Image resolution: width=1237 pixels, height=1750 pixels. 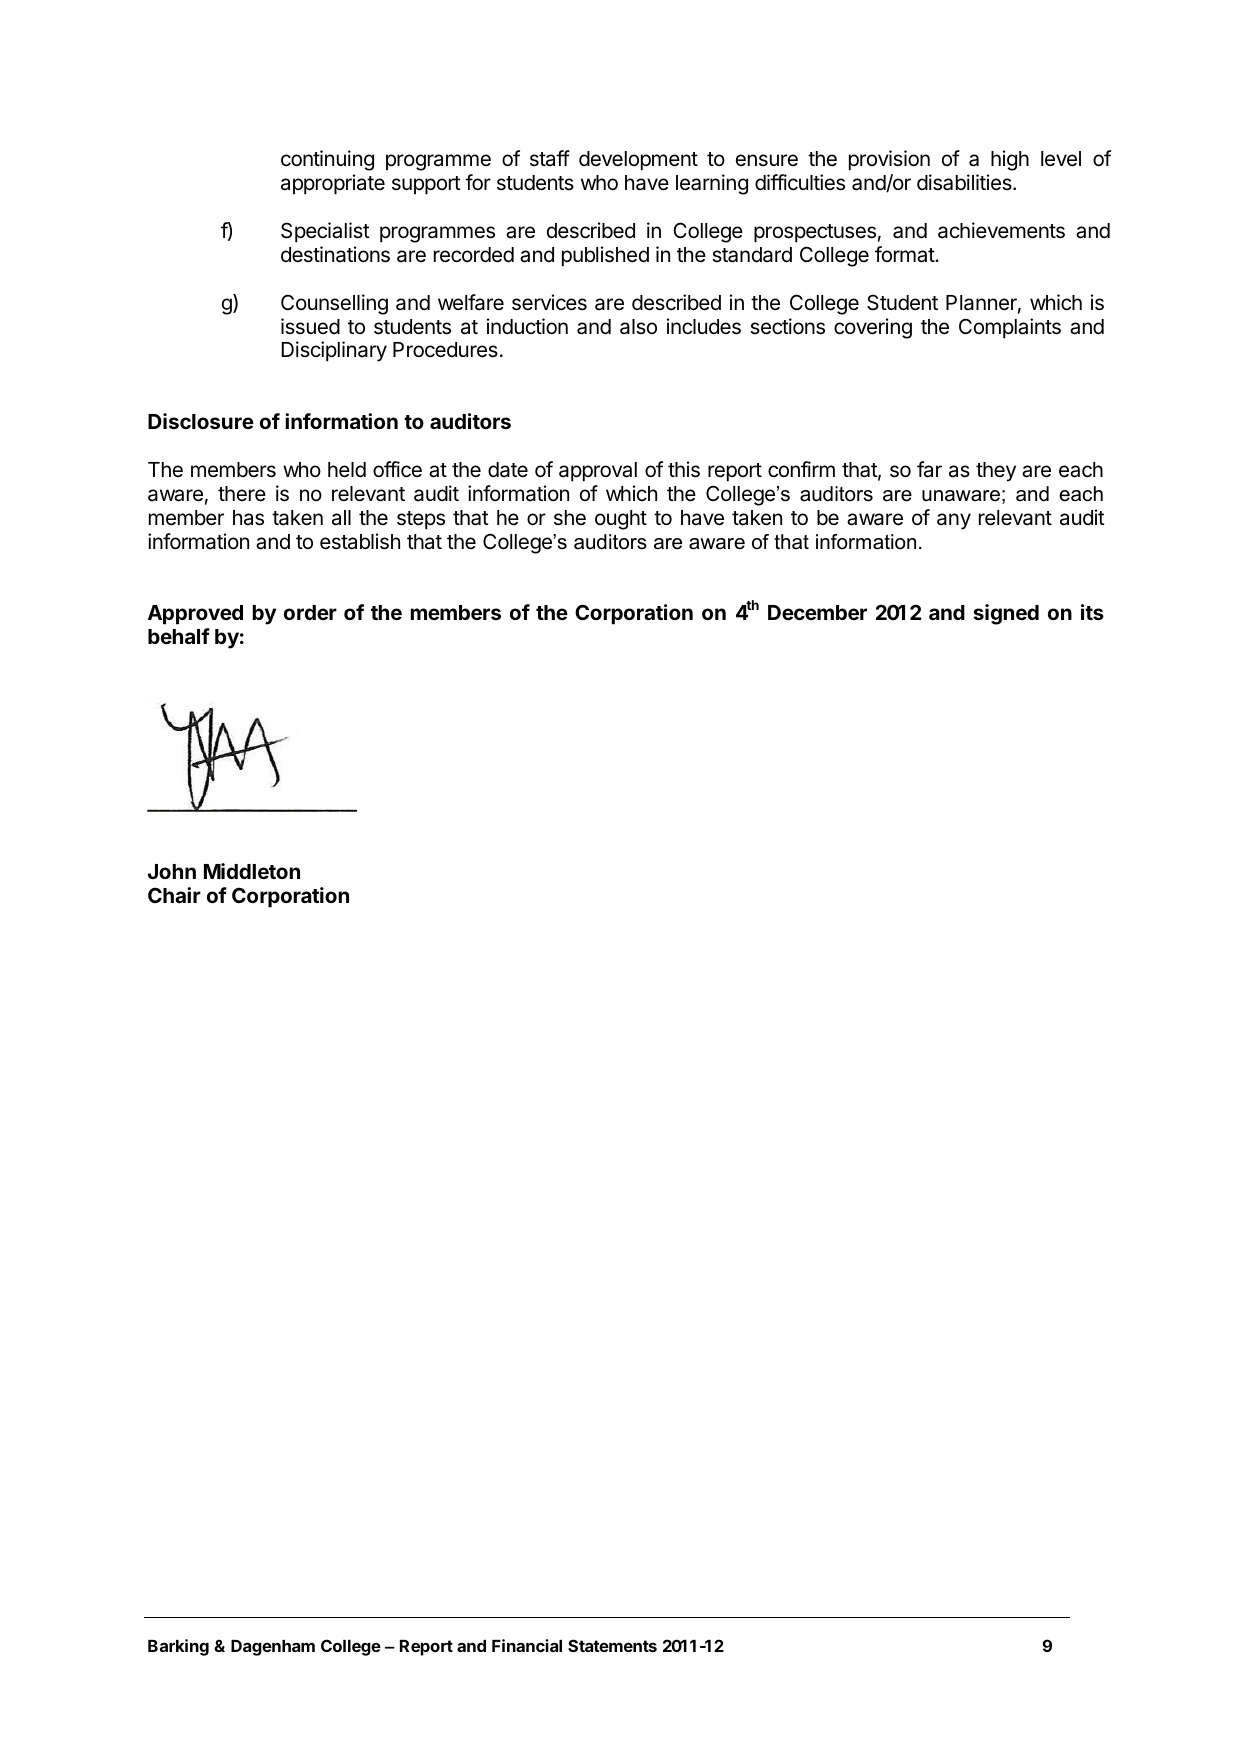 What do you see at coordinates (638, 161) in the image?
I see `development` at bounding box center [638, 161].
